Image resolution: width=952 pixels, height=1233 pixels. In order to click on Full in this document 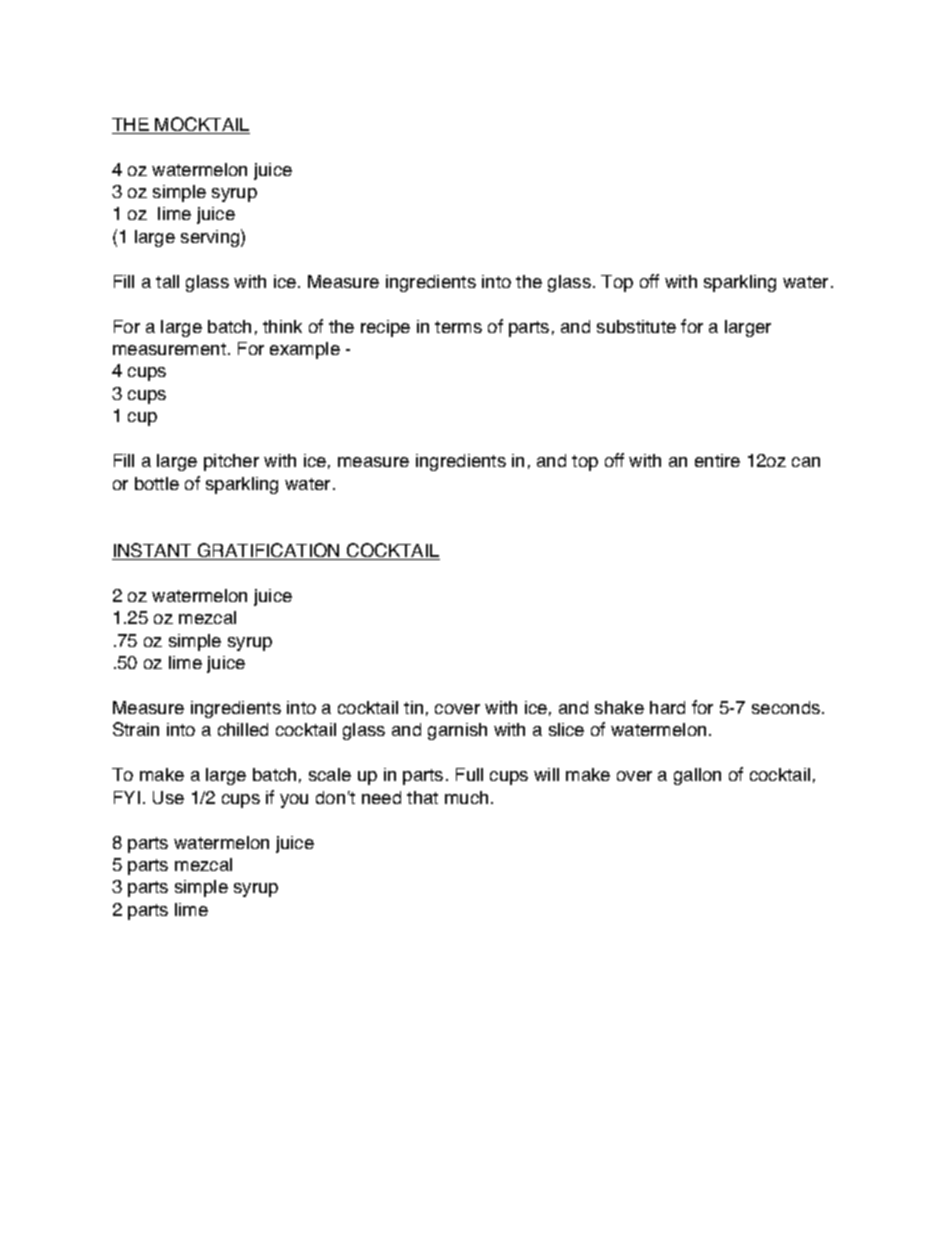, I will do `click(469, 774)`.
